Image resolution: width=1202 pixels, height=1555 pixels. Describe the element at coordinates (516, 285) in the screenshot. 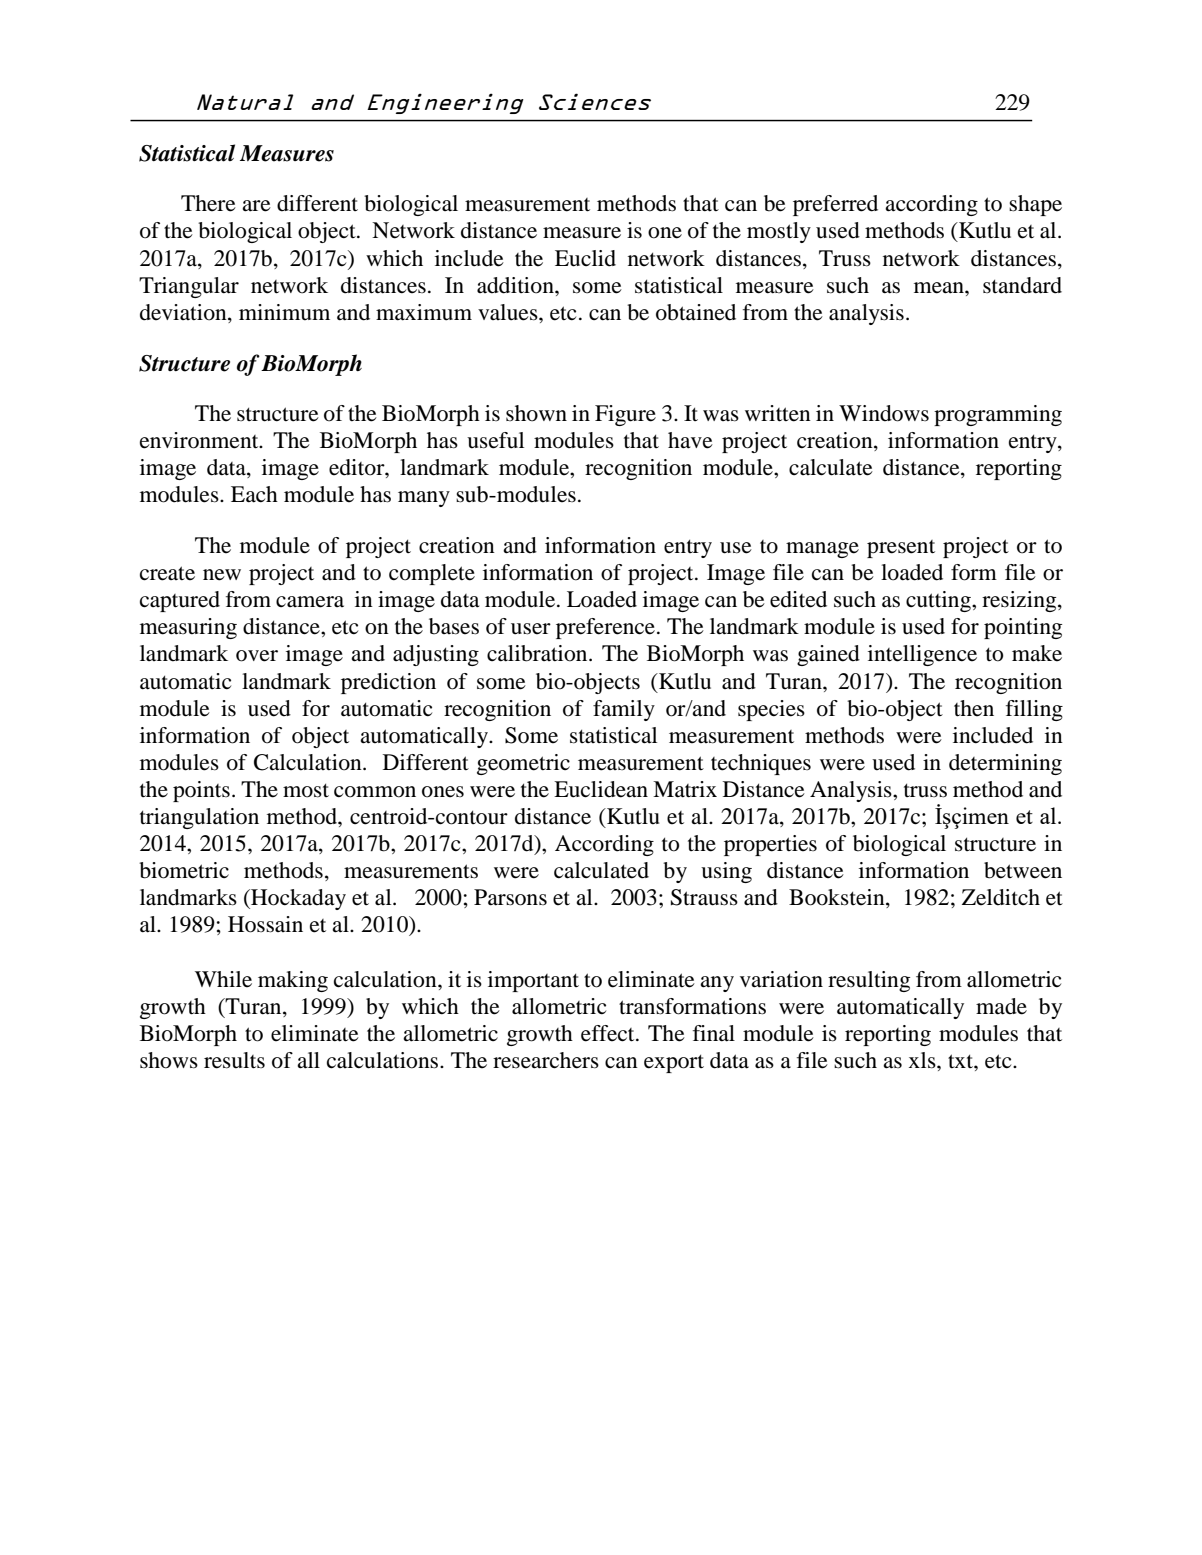

I see `addition` at that location.
